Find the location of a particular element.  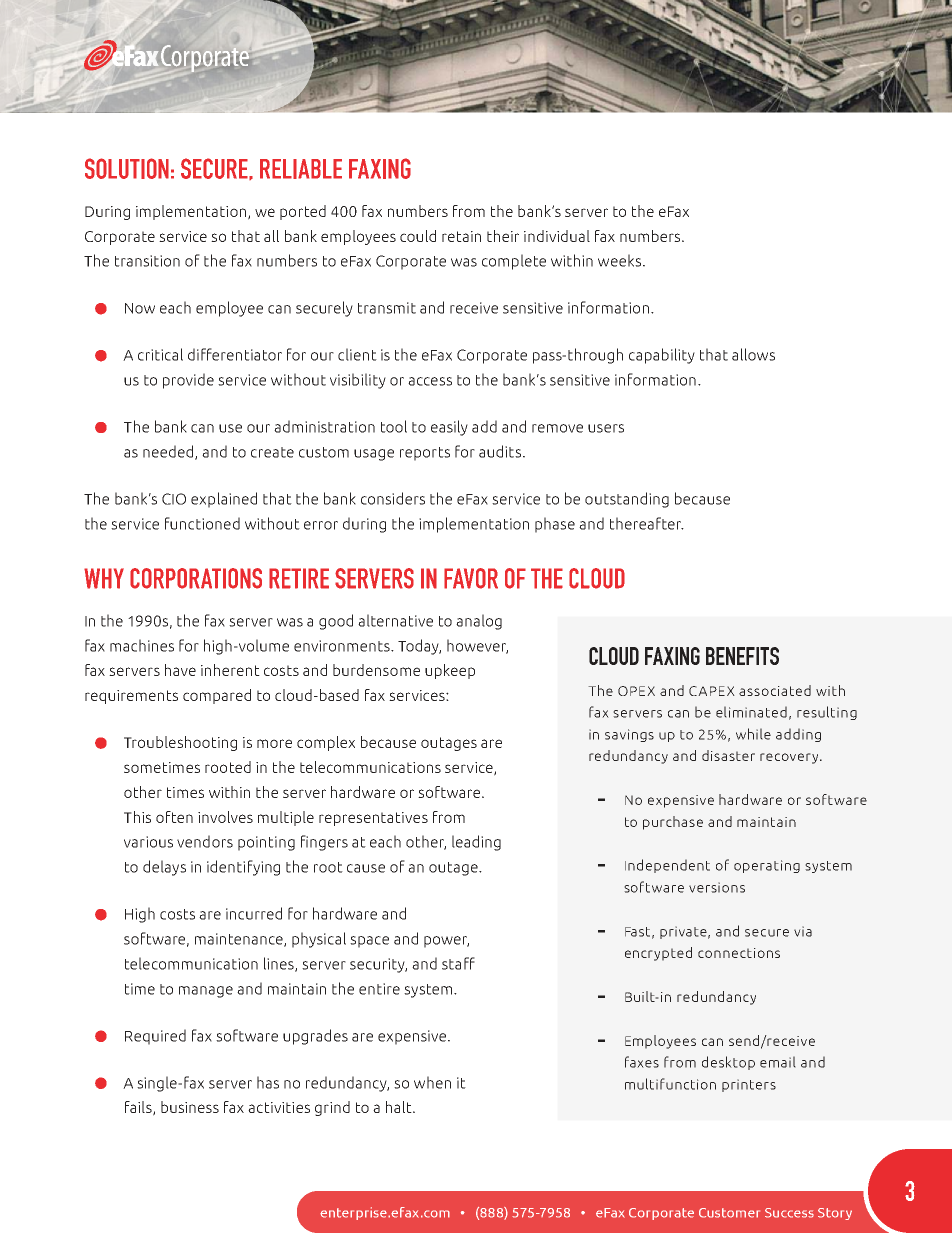

associated is located at coordinates (775, 690).
